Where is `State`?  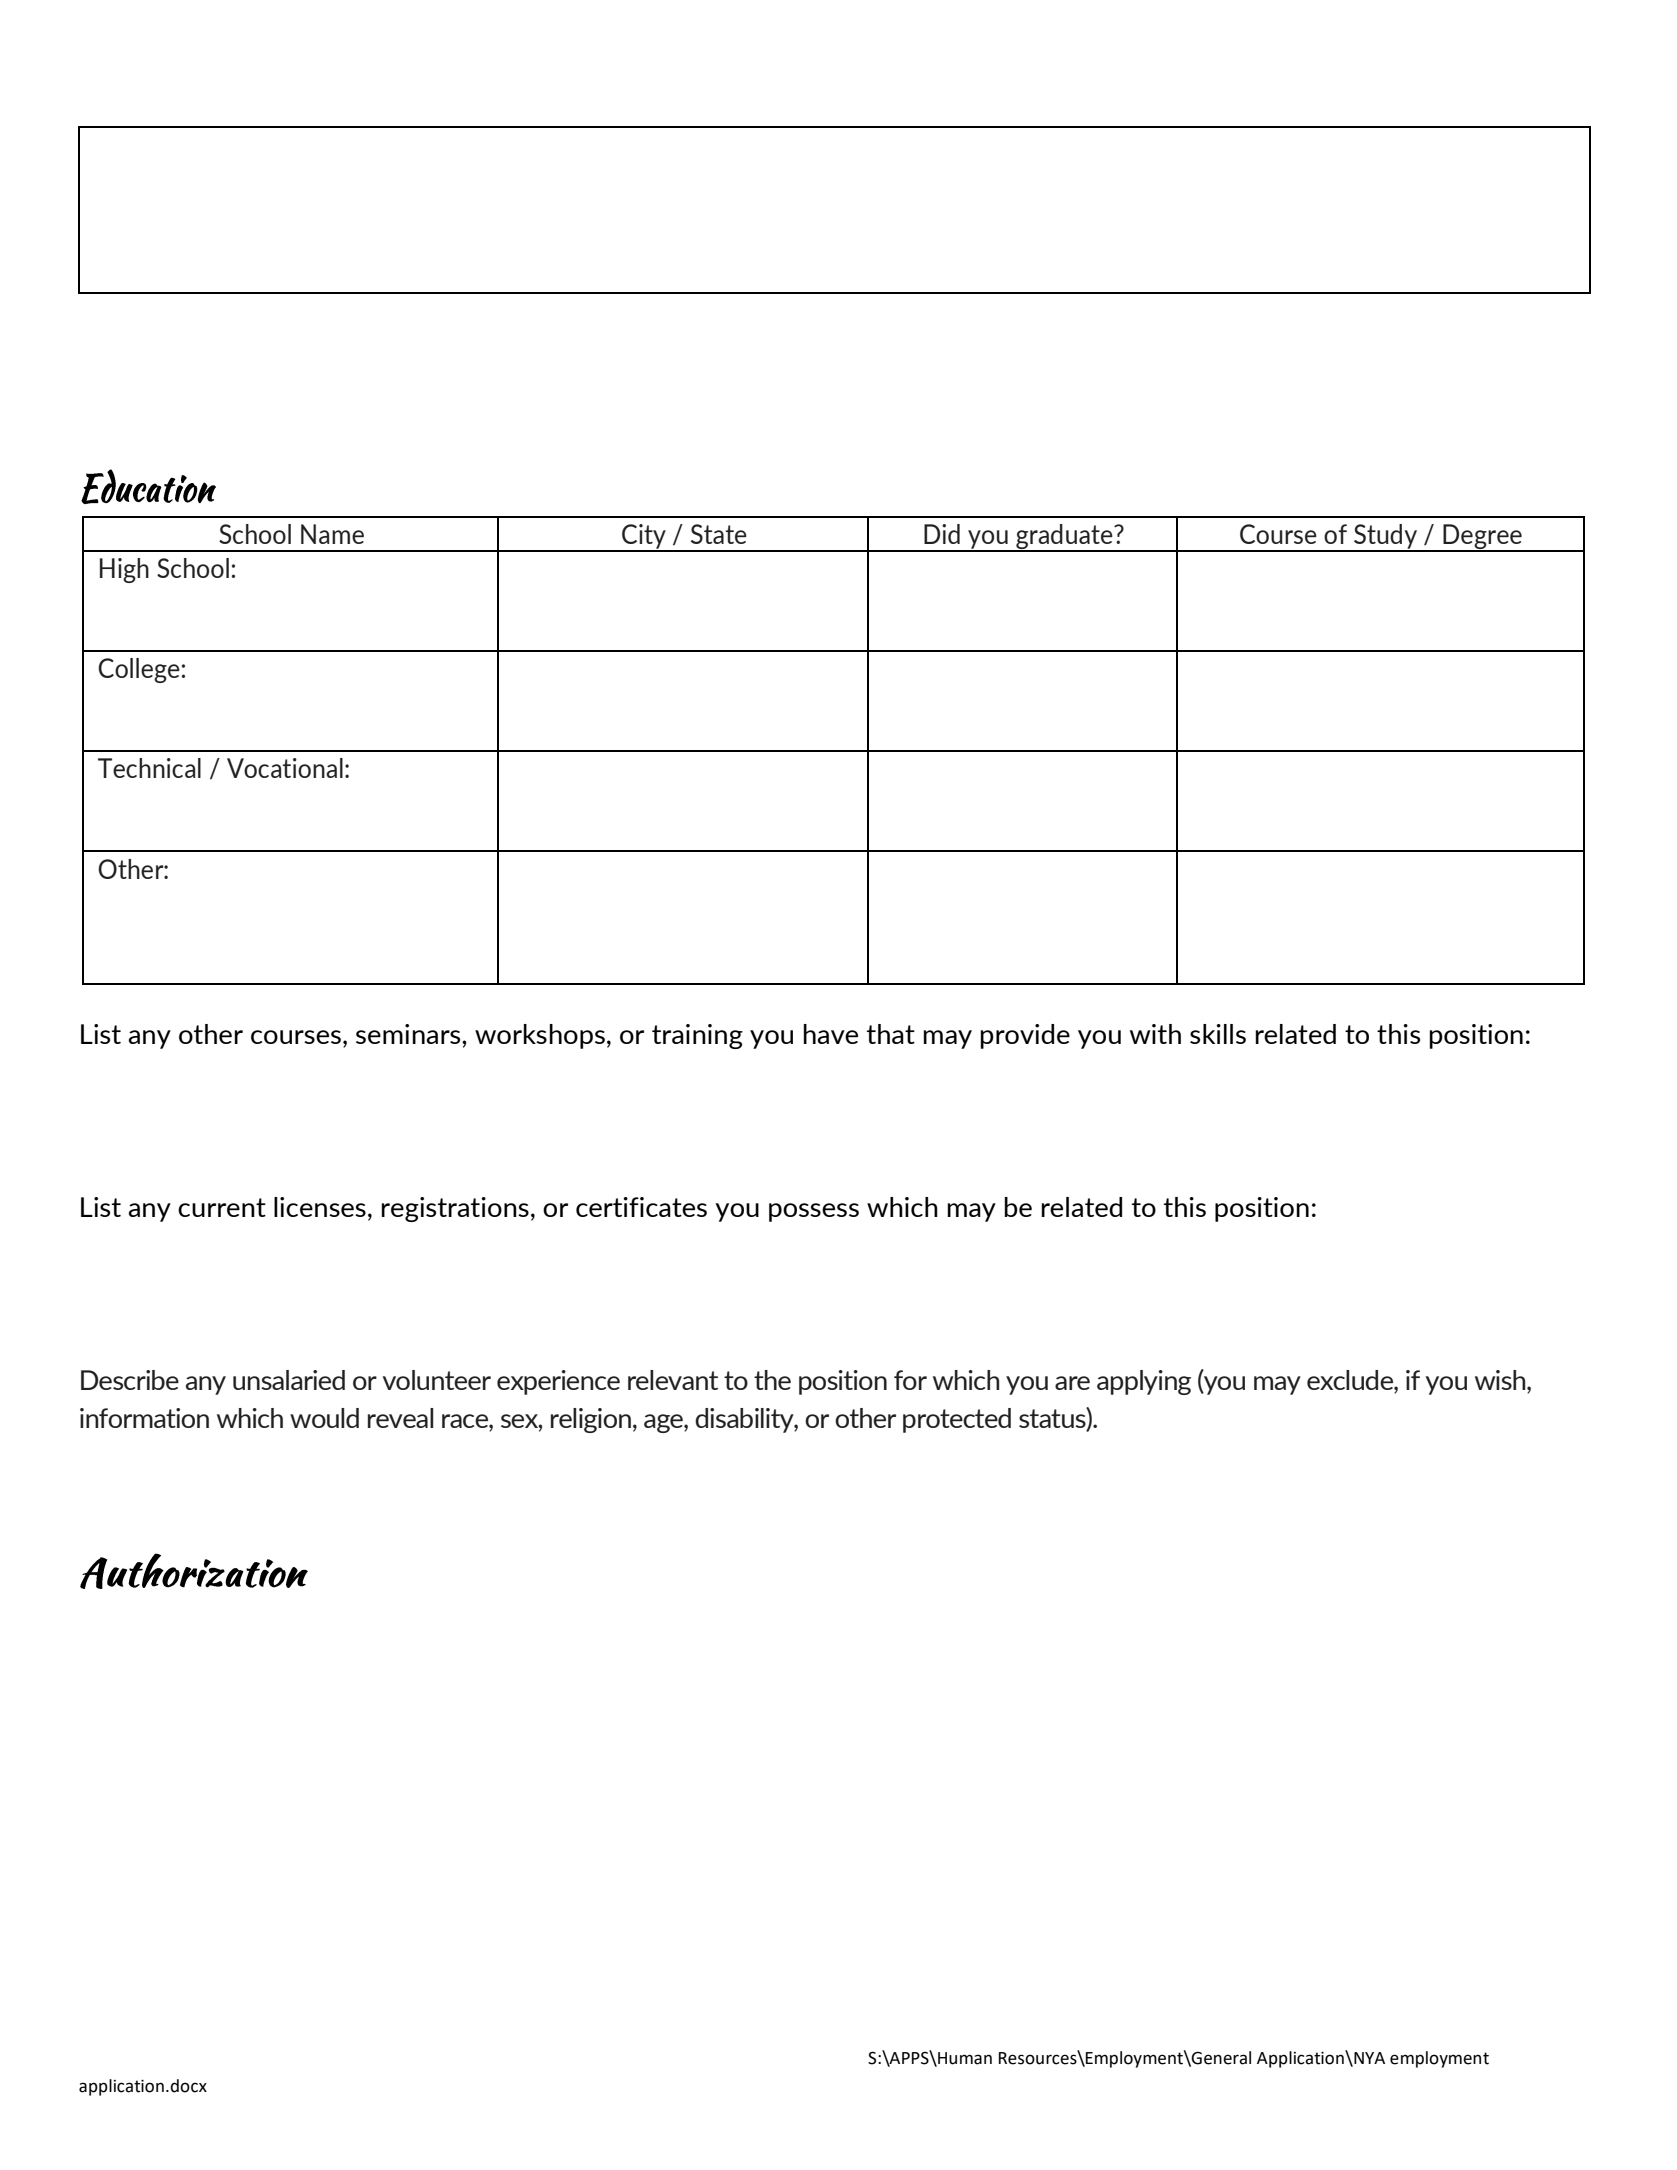
State is located at coordinates (719, 534).
